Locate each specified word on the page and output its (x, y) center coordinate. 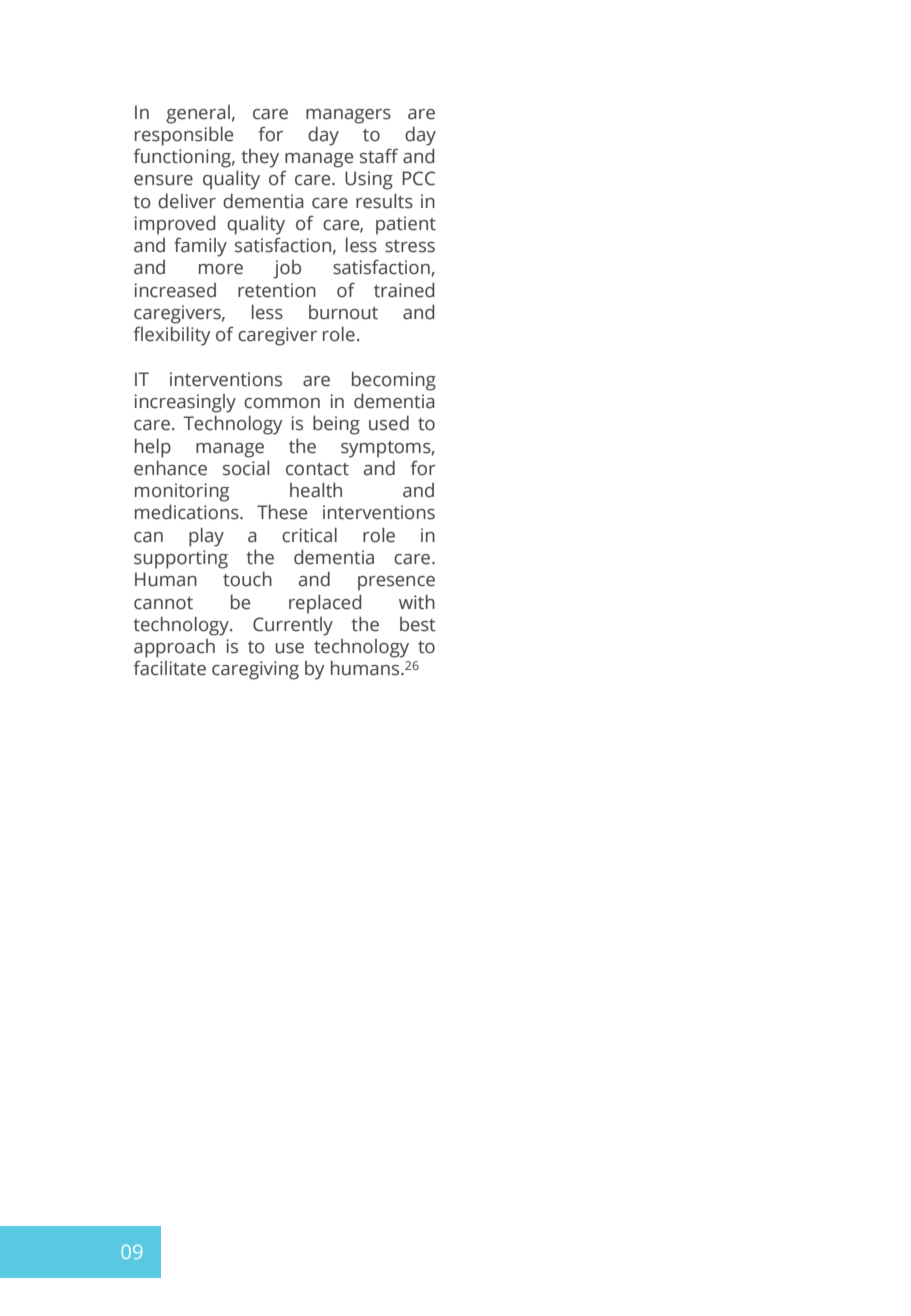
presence (396, 583)
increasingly (185, 403)
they (260, 158)
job (287, 269)
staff (379, 156)
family (200, 247)
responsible (184, 136)
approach (174, 648)
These (282, 512)
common (282, 403)
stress (410, 246)
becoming (394, 381)
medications (188, 512)
